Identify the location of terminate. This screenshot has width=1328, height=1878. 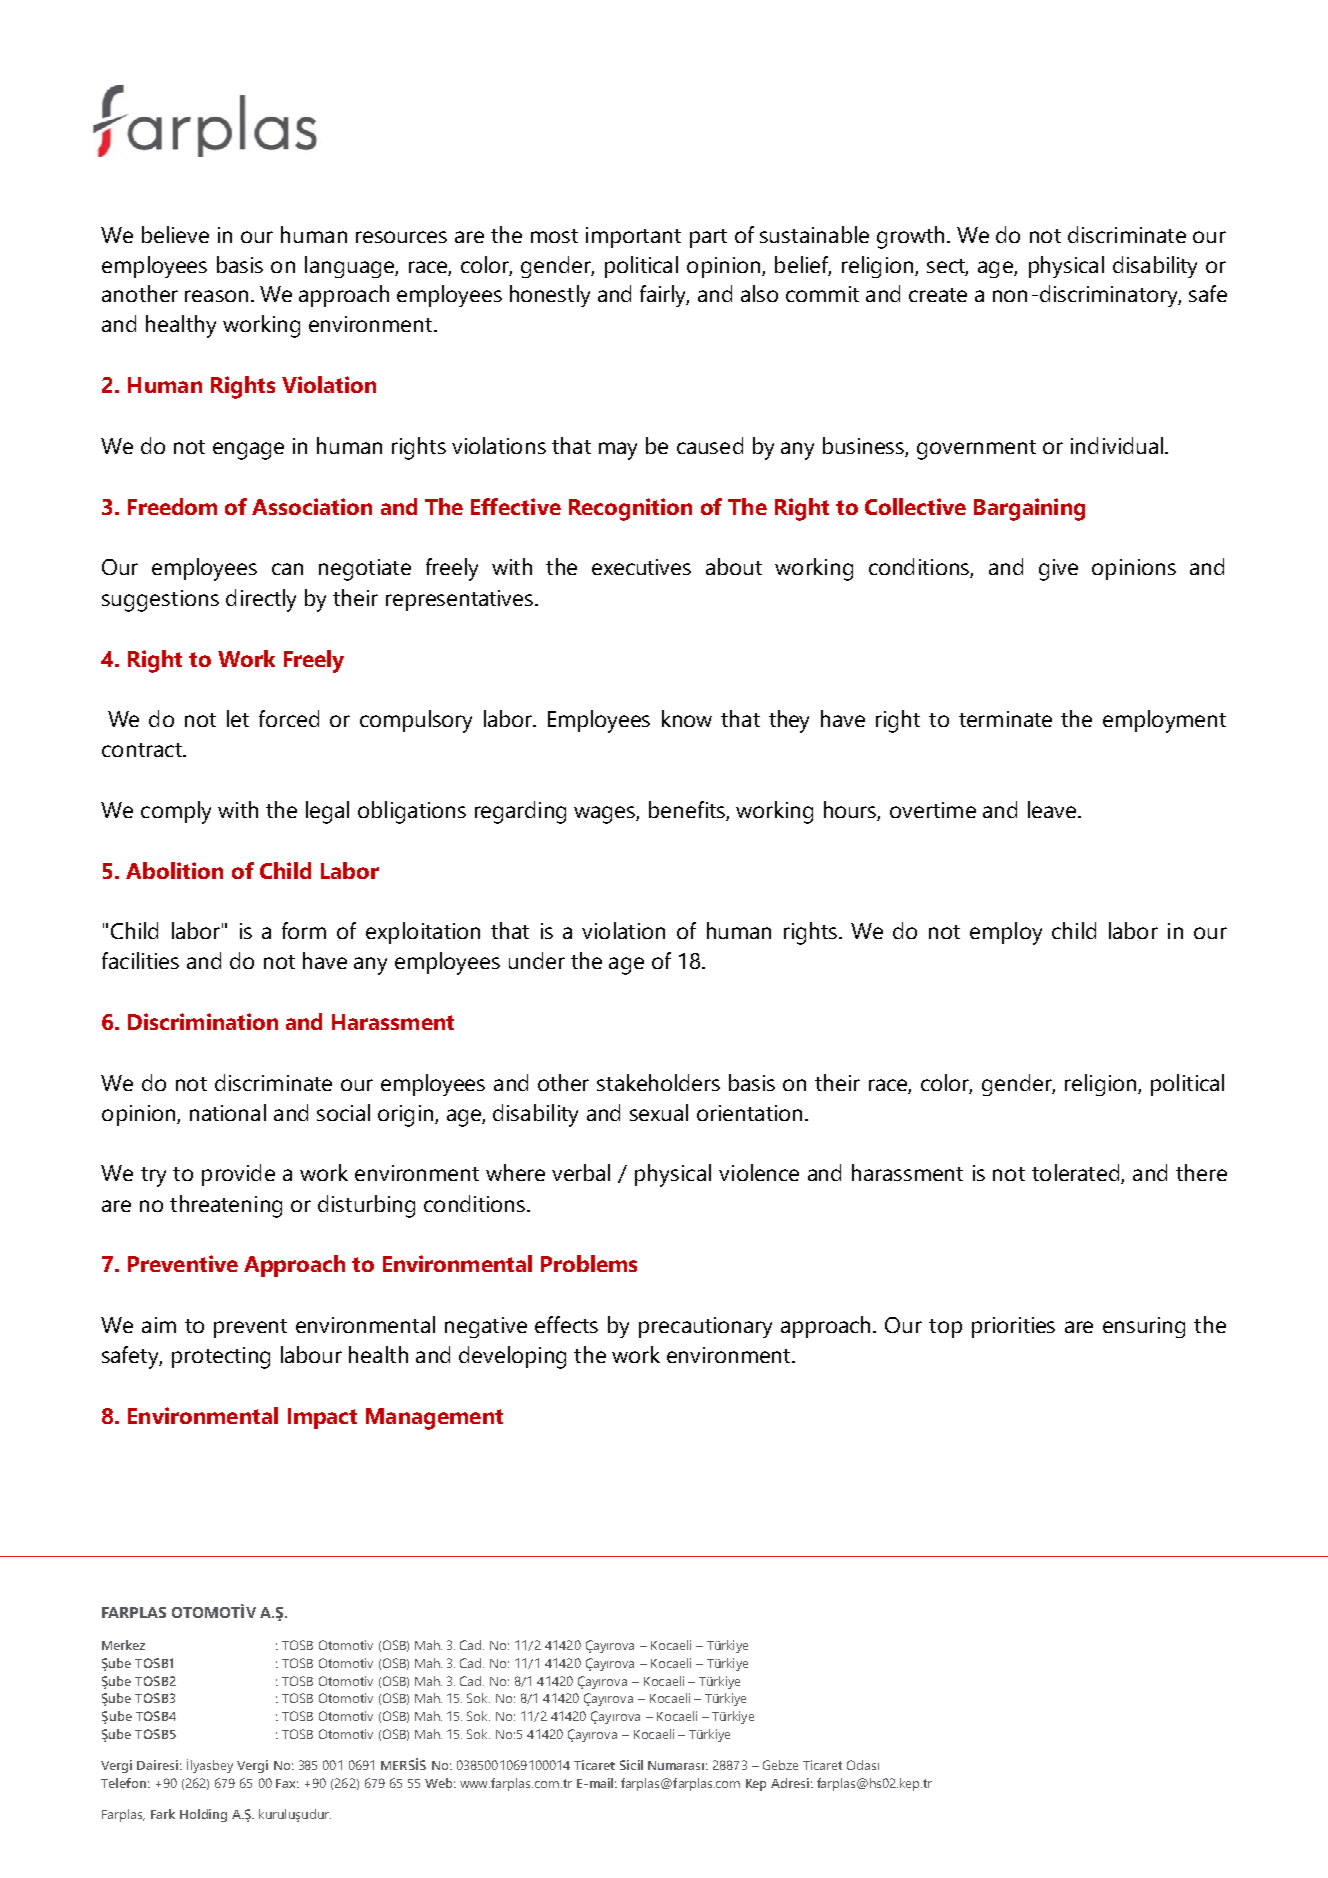
(1005, 719).
